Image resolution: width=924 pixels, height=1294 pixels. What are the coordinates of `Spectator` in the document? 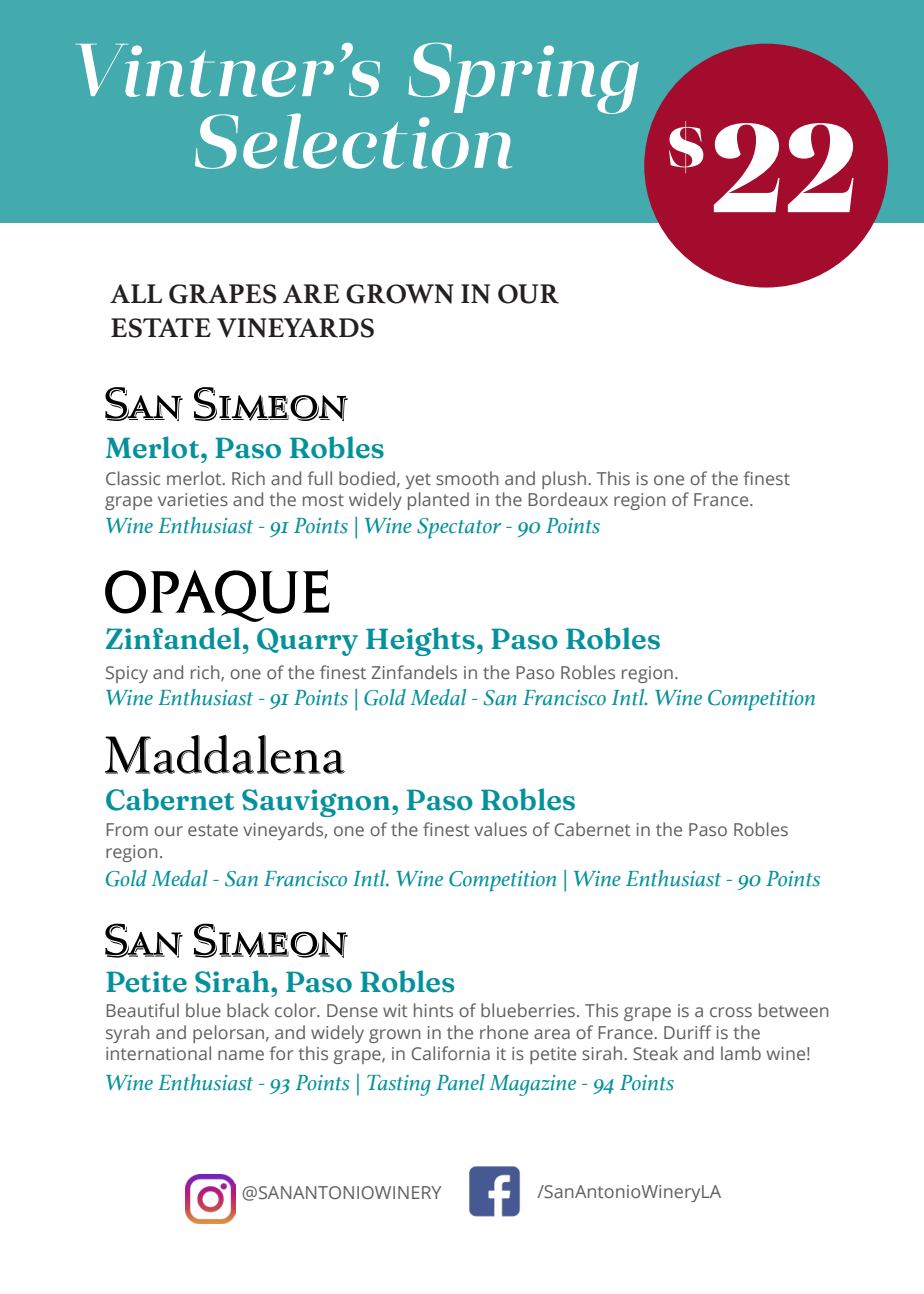 It's located at (459, 528).
